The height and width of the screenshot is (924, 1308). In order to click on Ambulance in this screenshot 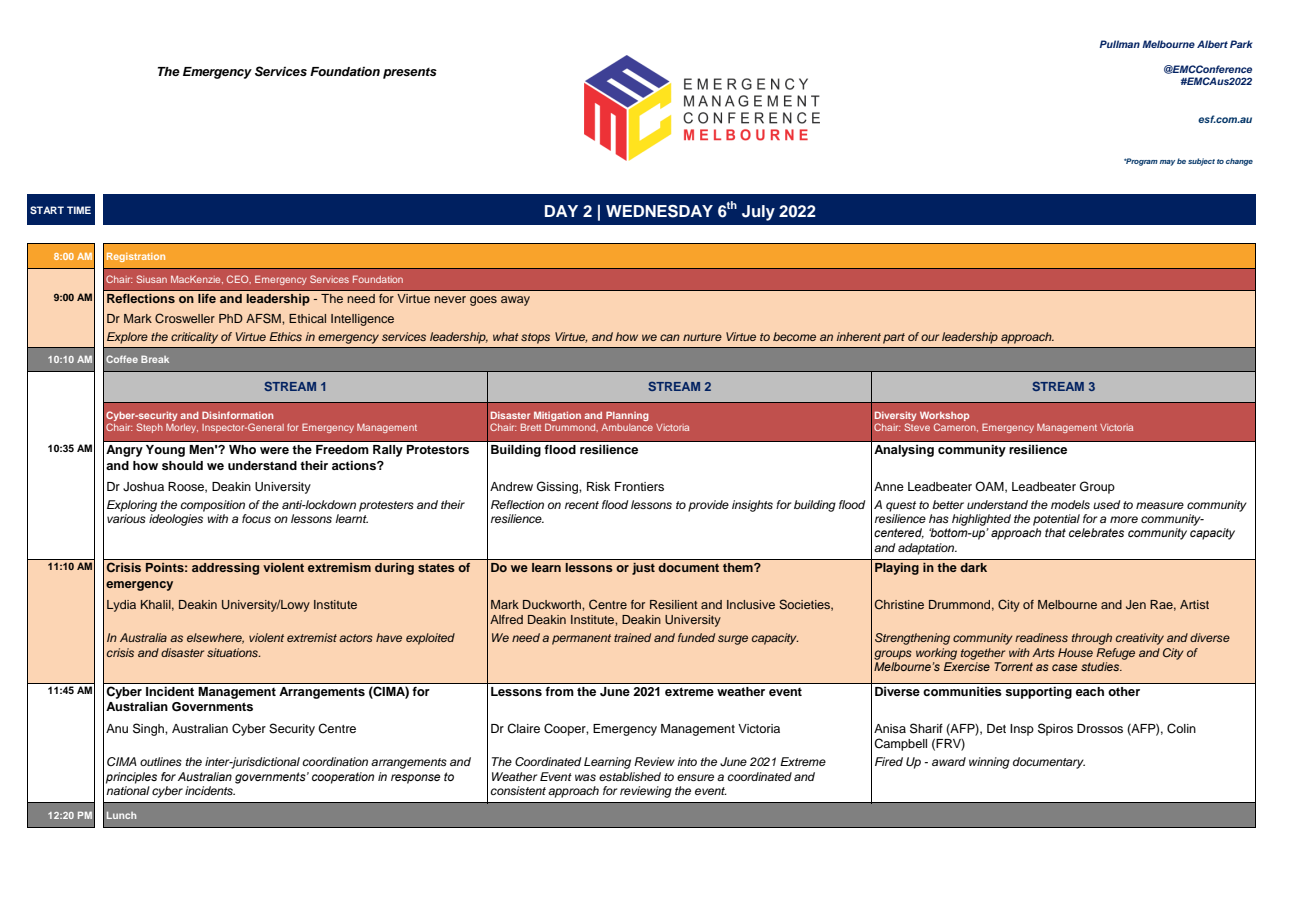, I will do `click(627, 427)`.
